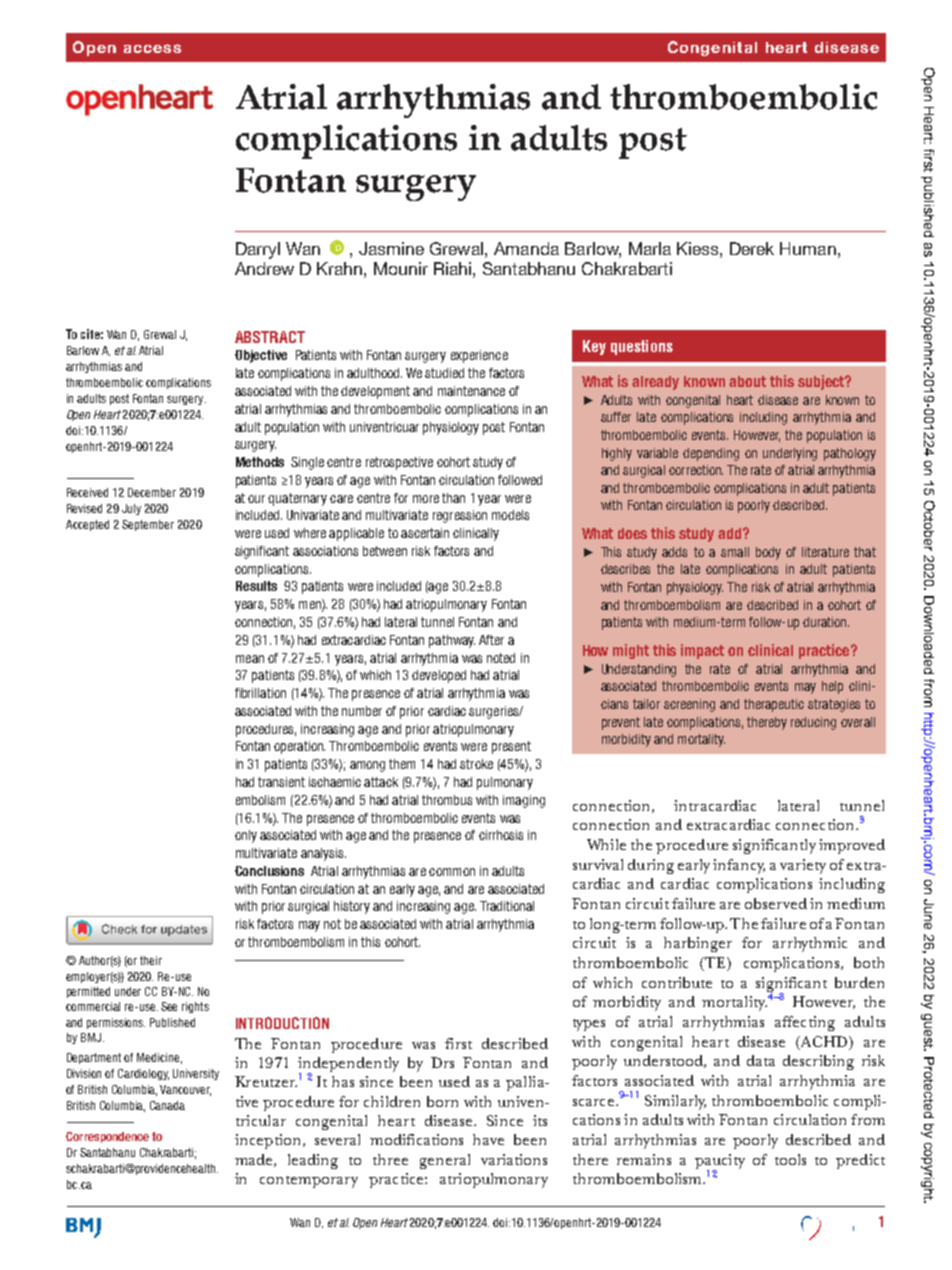 This document has height=1270, width=952. I want to click on fibrillation, so click(260, 693).
